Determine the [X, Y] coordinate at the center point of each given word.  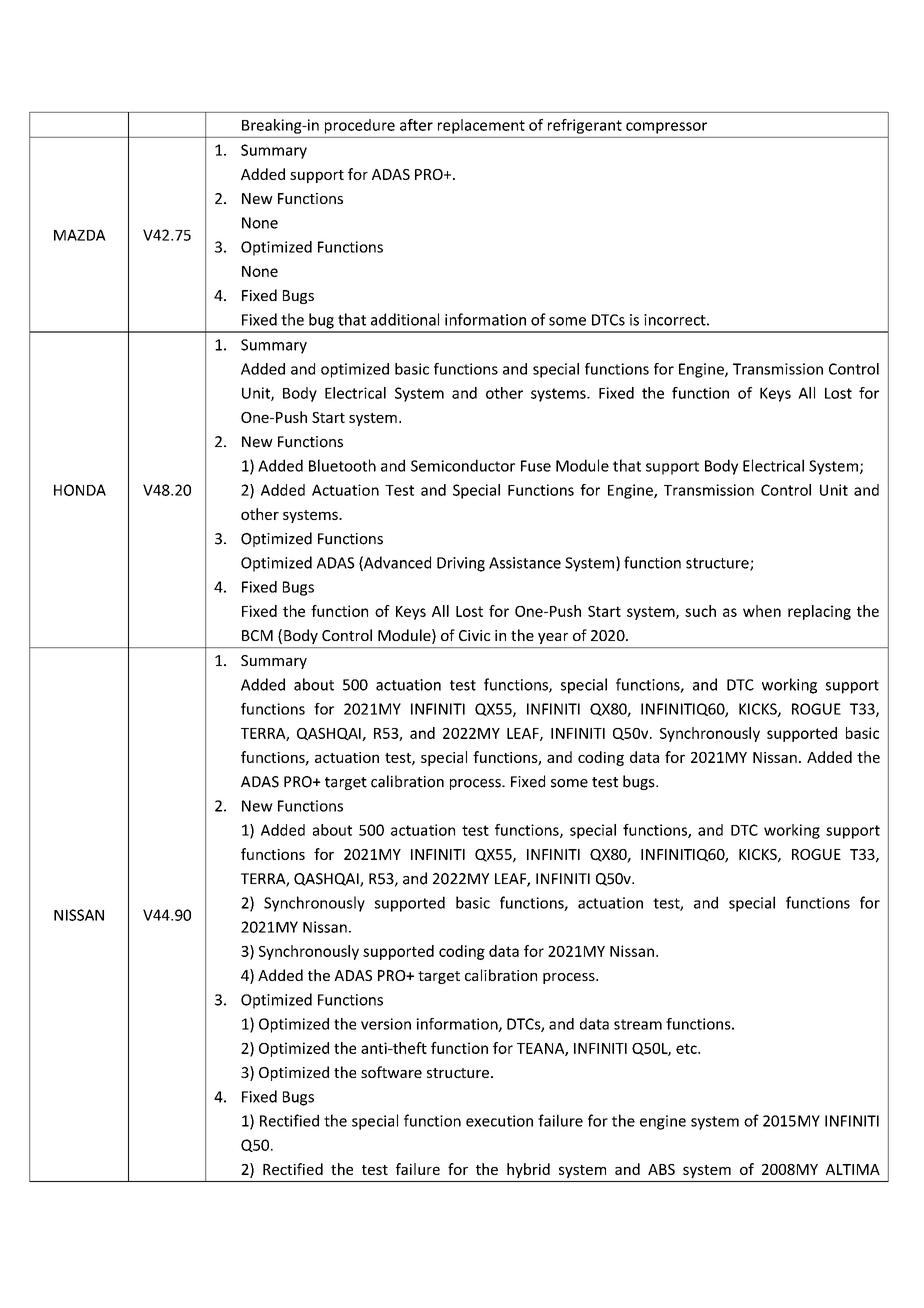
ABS [661, 1169]
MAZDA [80, 235]
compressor [666, 128]
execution [499, 1121]
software [391, 1072]
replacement [481, 126]
